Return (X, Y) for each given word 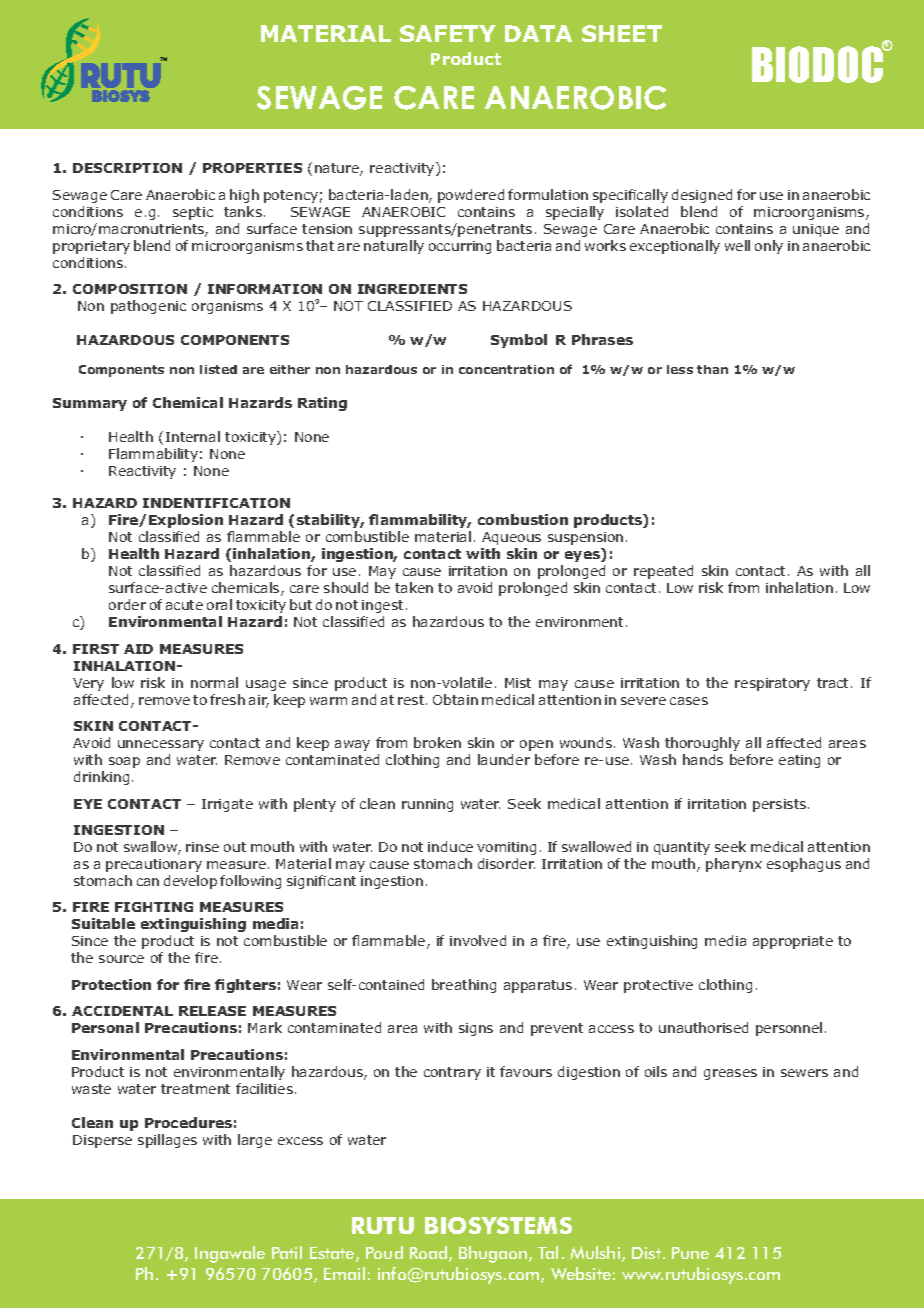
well (737, 245)
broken (437, 742)
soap (124, 762)
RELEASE (212, 1011)
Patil (287, 1252)
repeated (663, 572)
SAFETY (448, 33)
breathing (464, 986)
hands (703, 759)
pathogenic (148, 307)
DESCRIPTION (127, 168)
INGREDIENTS (412, 289)
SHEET (622, 33)
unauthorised (703, 1027)
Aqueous (511, 538)
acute (184, 605)
